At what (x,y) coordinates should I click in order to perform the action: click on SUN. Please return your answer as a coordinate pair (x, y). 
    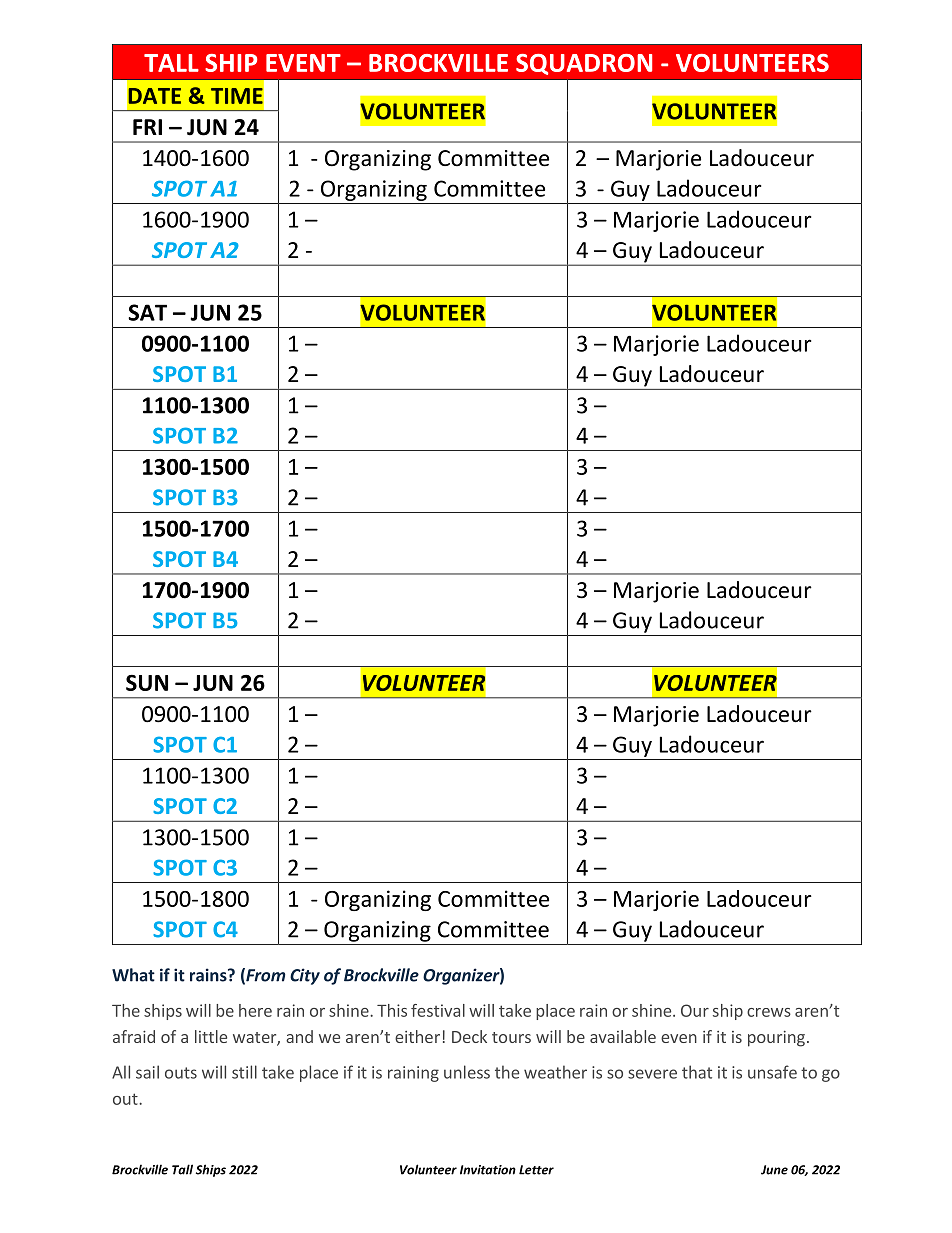
    Looking at the image, I should click on (147, 682).
